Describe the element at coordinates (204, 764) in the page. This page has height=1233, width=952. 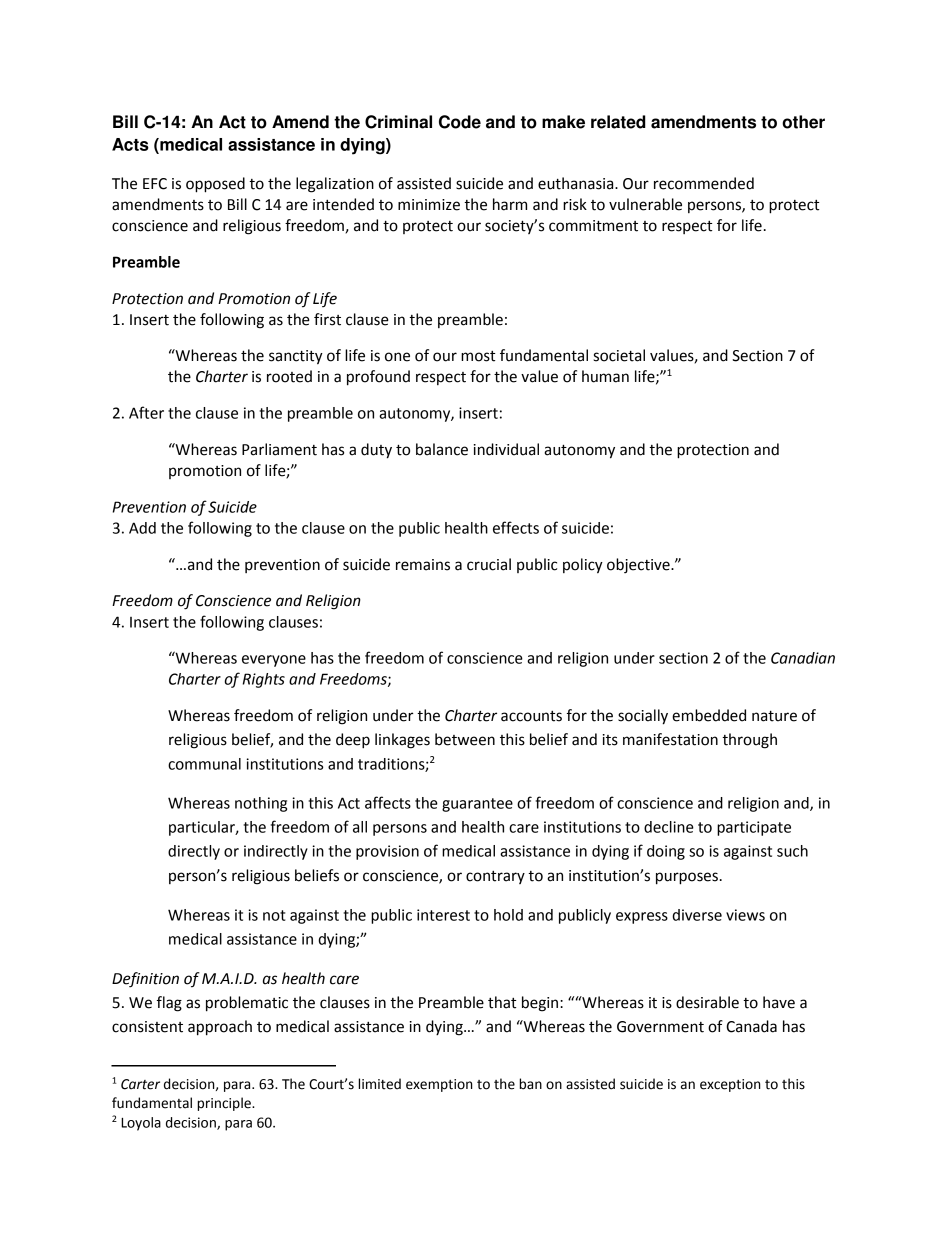
I see `communal` at that location.
